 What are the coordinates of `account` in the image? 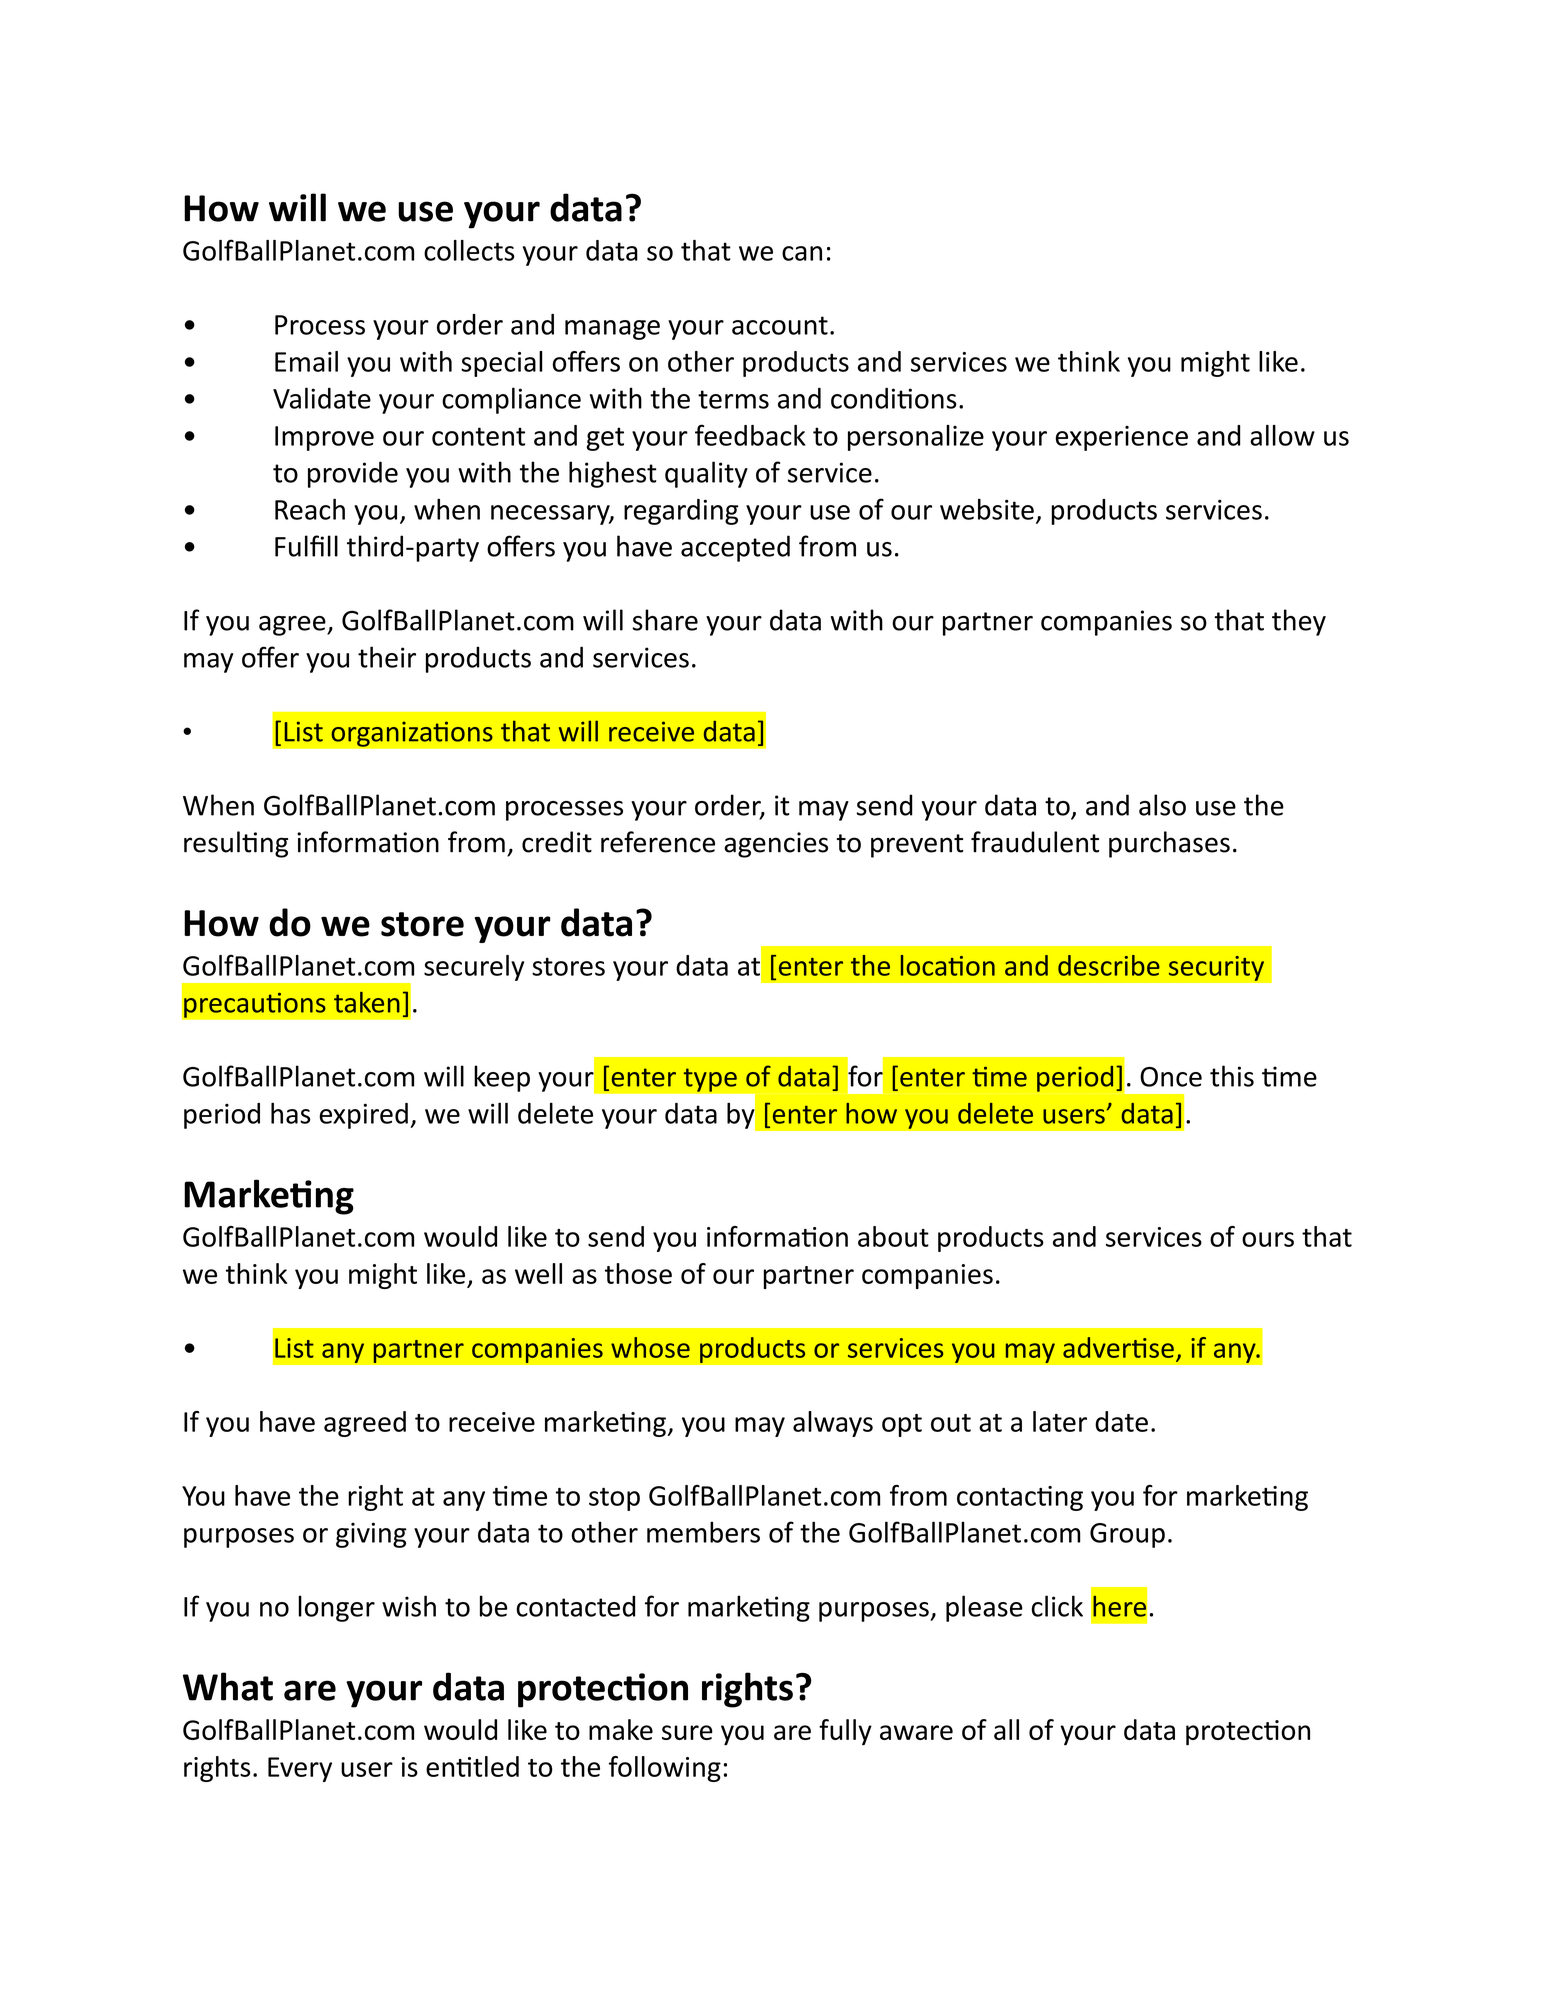 It's located at (780, 325).
